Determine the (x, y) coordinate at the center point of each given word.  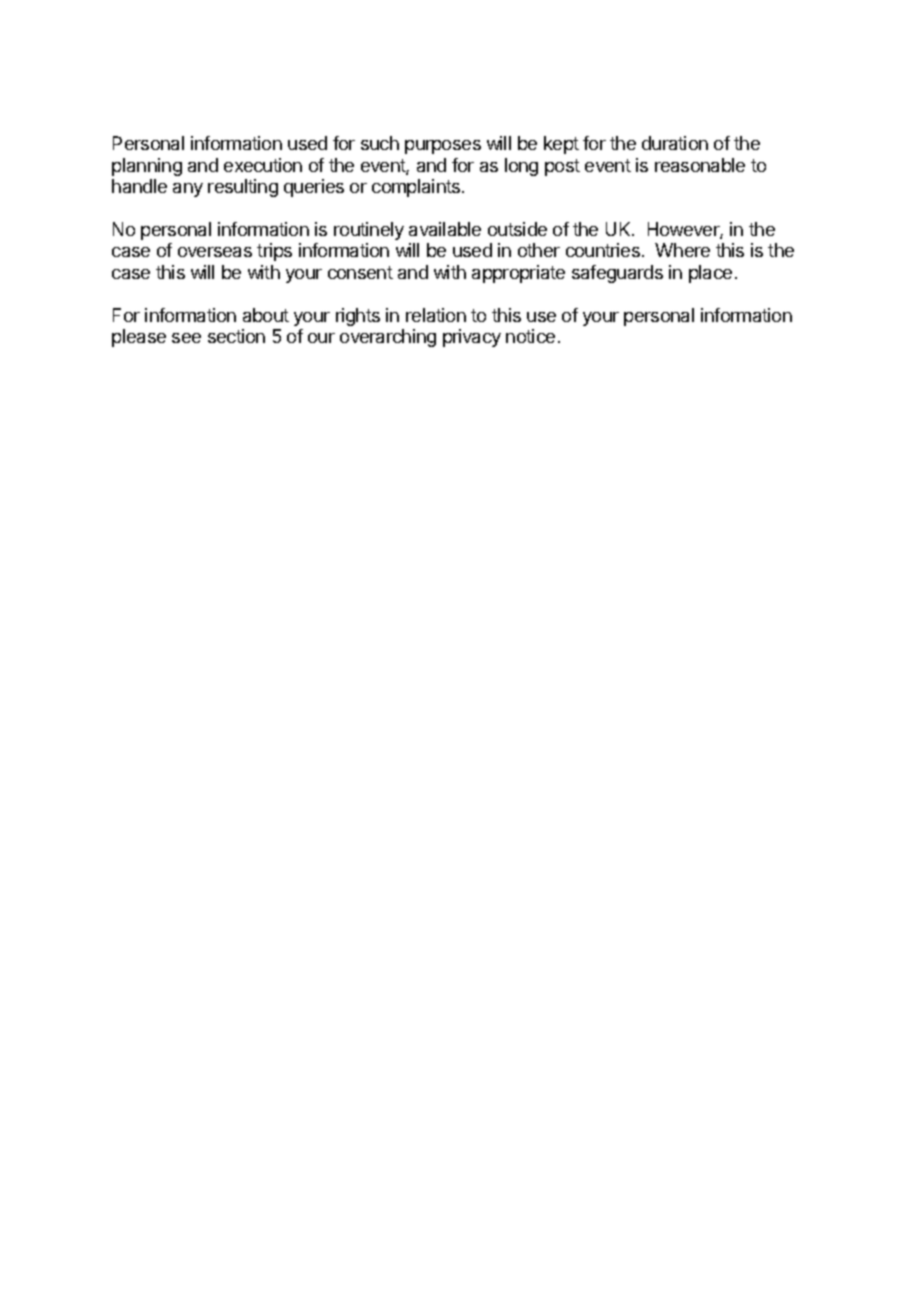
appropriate (518, 274)
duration (675, 143)
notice (530, 336)
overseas (215, 252)
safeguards (617, 274)
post (562, 167)
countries (603, 250)
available (445, 229)
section (236, 336)
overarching (388, 338)
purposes (443, 147)
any (188, 190)
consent (360, 272)
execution (263, 165)
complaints (417, 188)
